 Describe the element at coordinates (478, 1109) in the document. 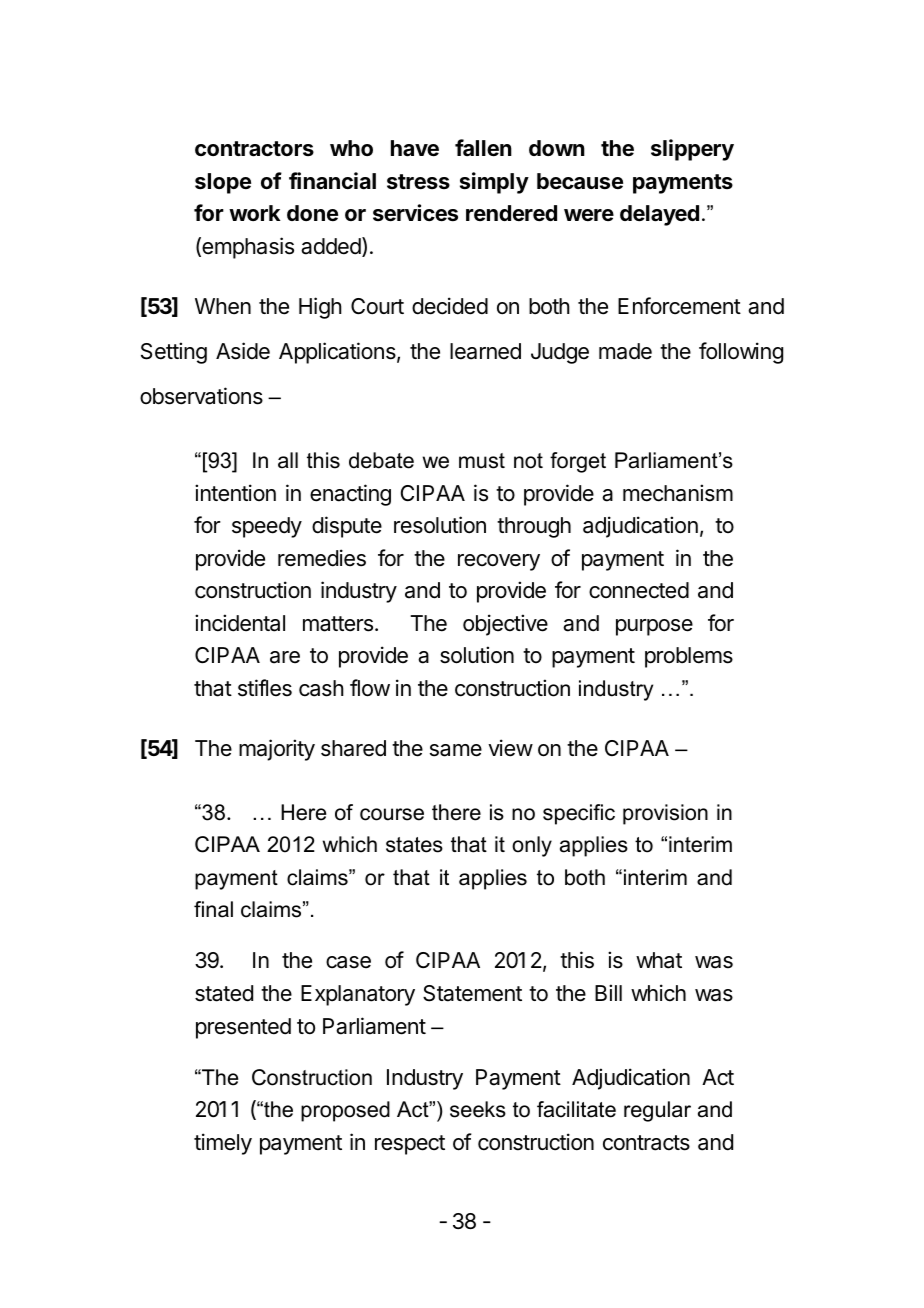

I see `seeks` at that location.
